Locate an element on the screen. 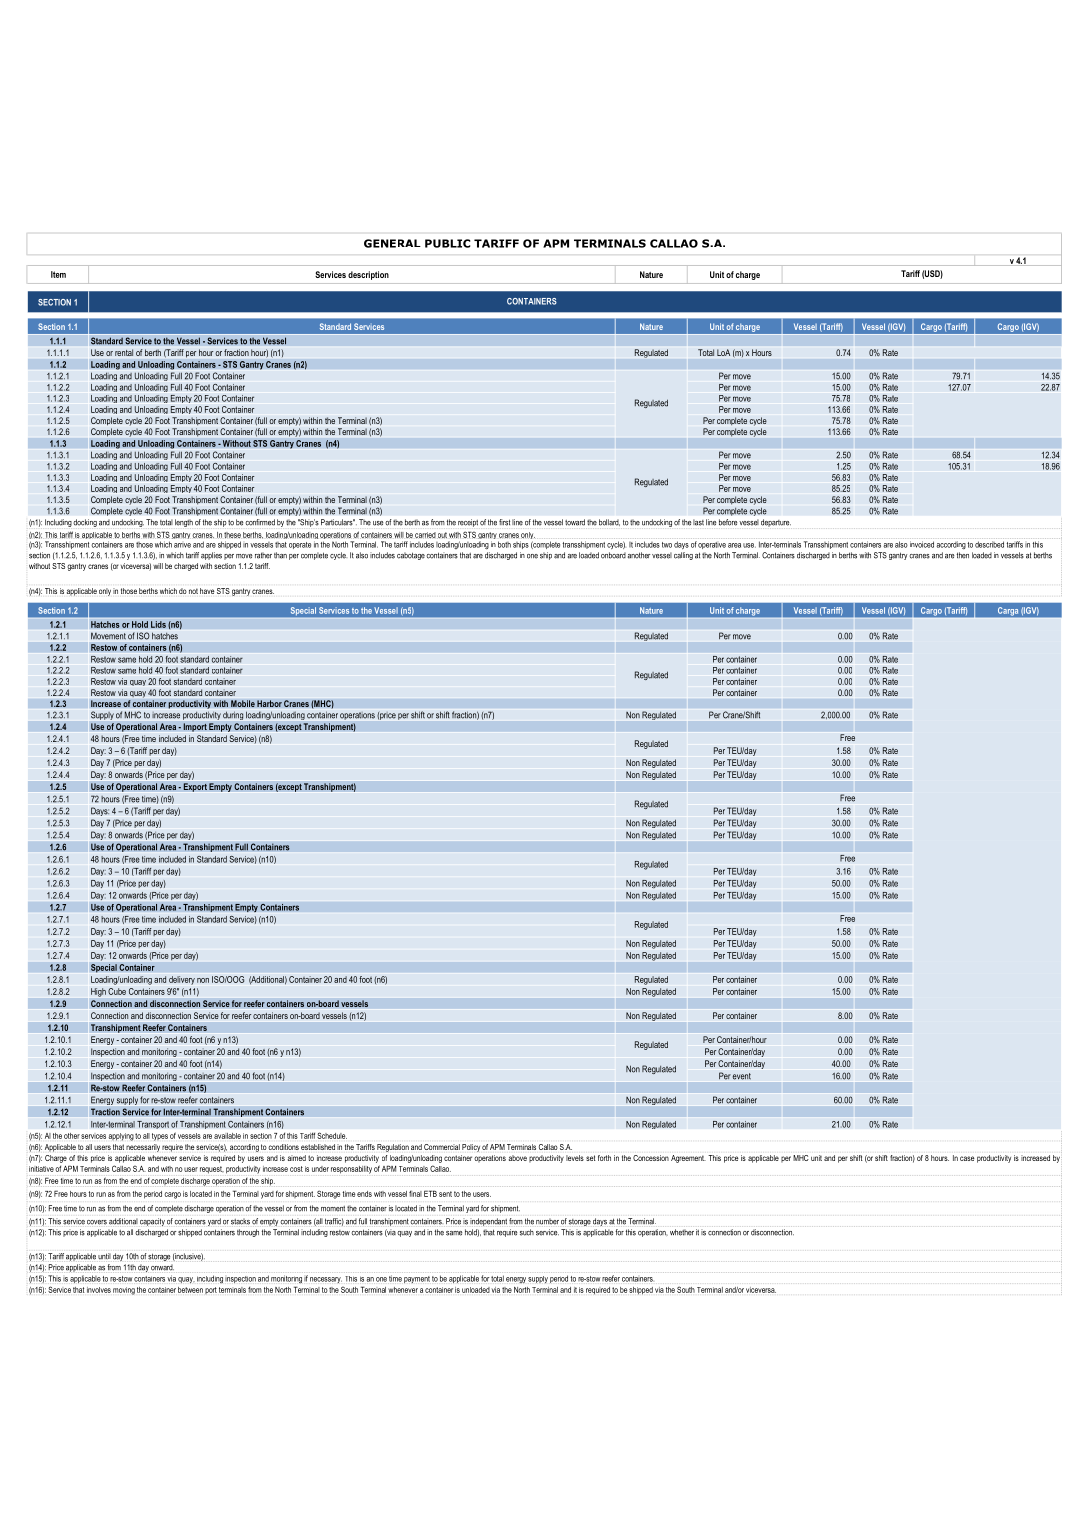 The height and width of the screenshot is (1536, 1086). PUBLIC is located at coordinates (447, 243).
